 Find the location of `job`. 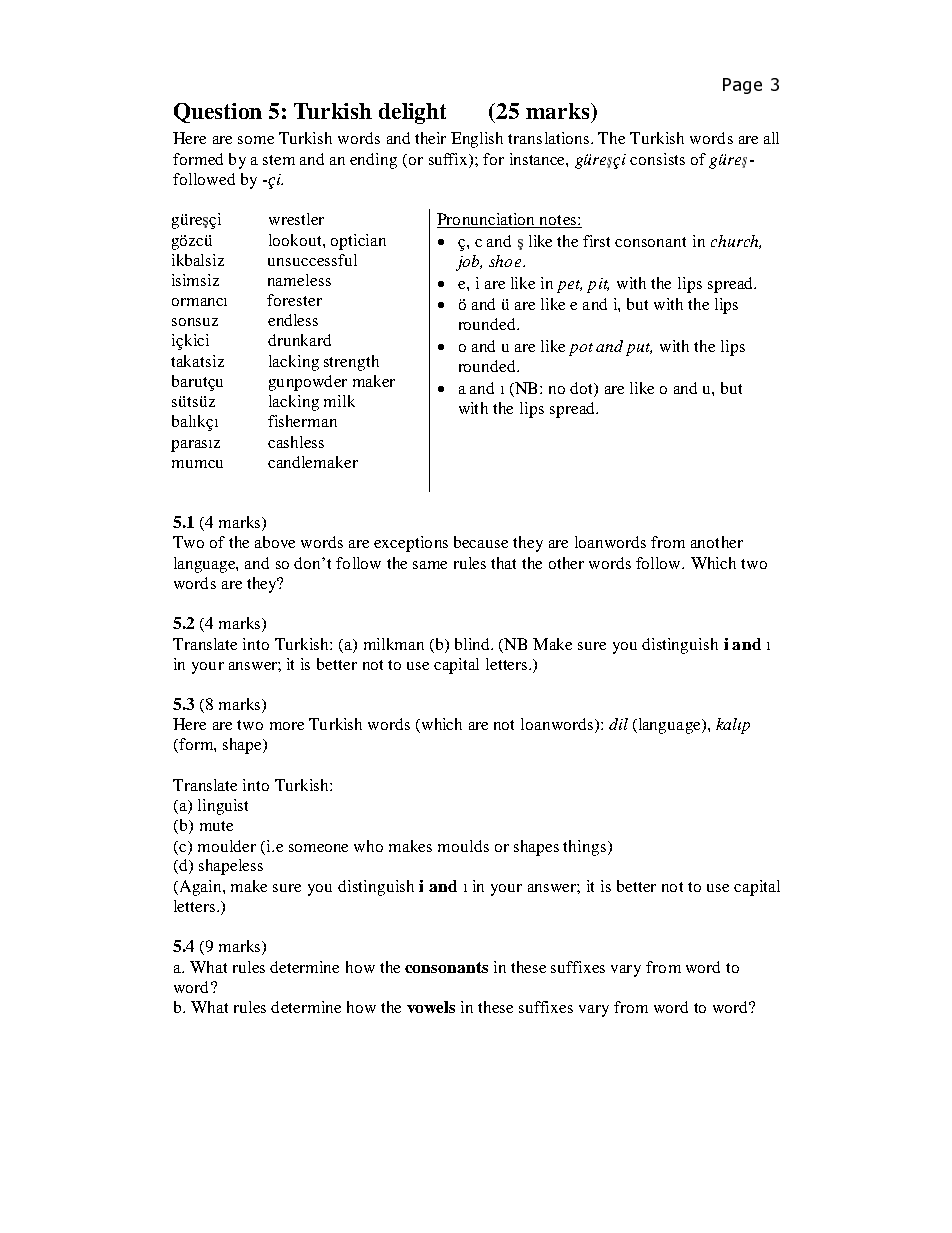

job is located at coordinates (469, 263).
